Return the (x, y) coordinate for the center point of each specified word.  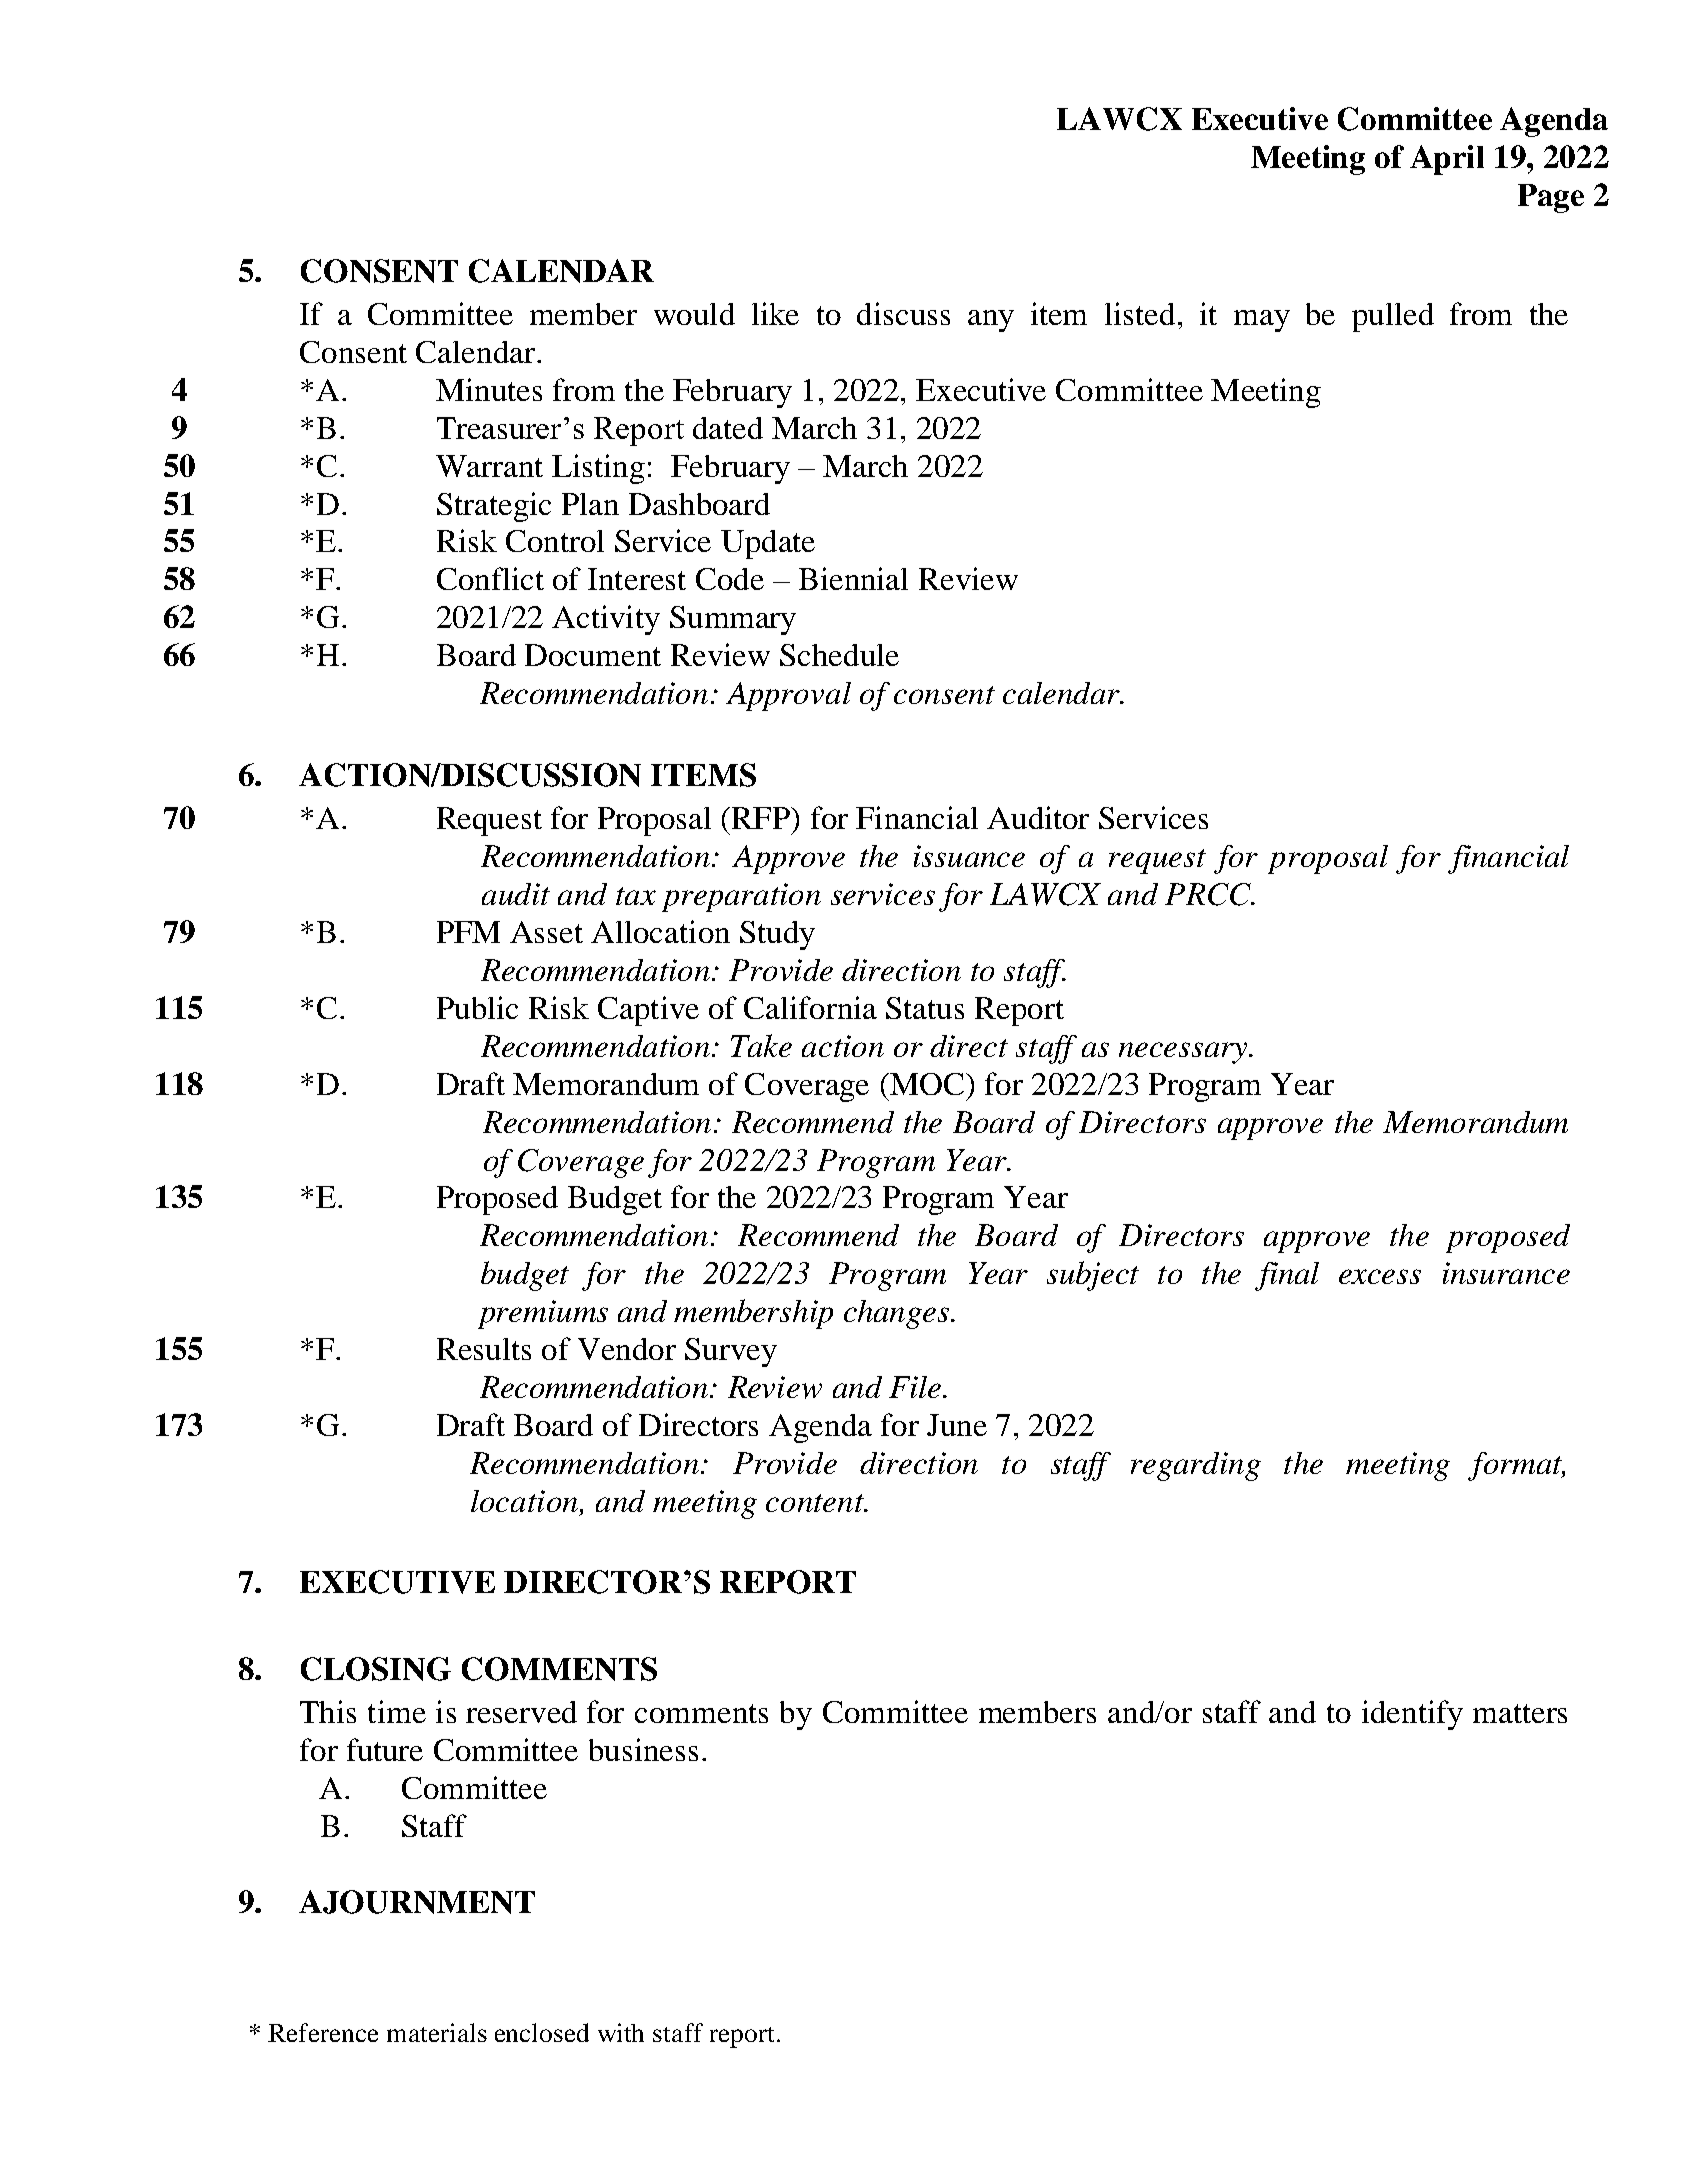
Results (484, 1349)
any (991, 321)
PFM (468, 932)
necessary (1184, 1053)
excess (1380, 1276)
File (916, 1387)
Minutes (489, 389)
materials (437, 2032)
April (1447, 160)
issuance (969, 856)
